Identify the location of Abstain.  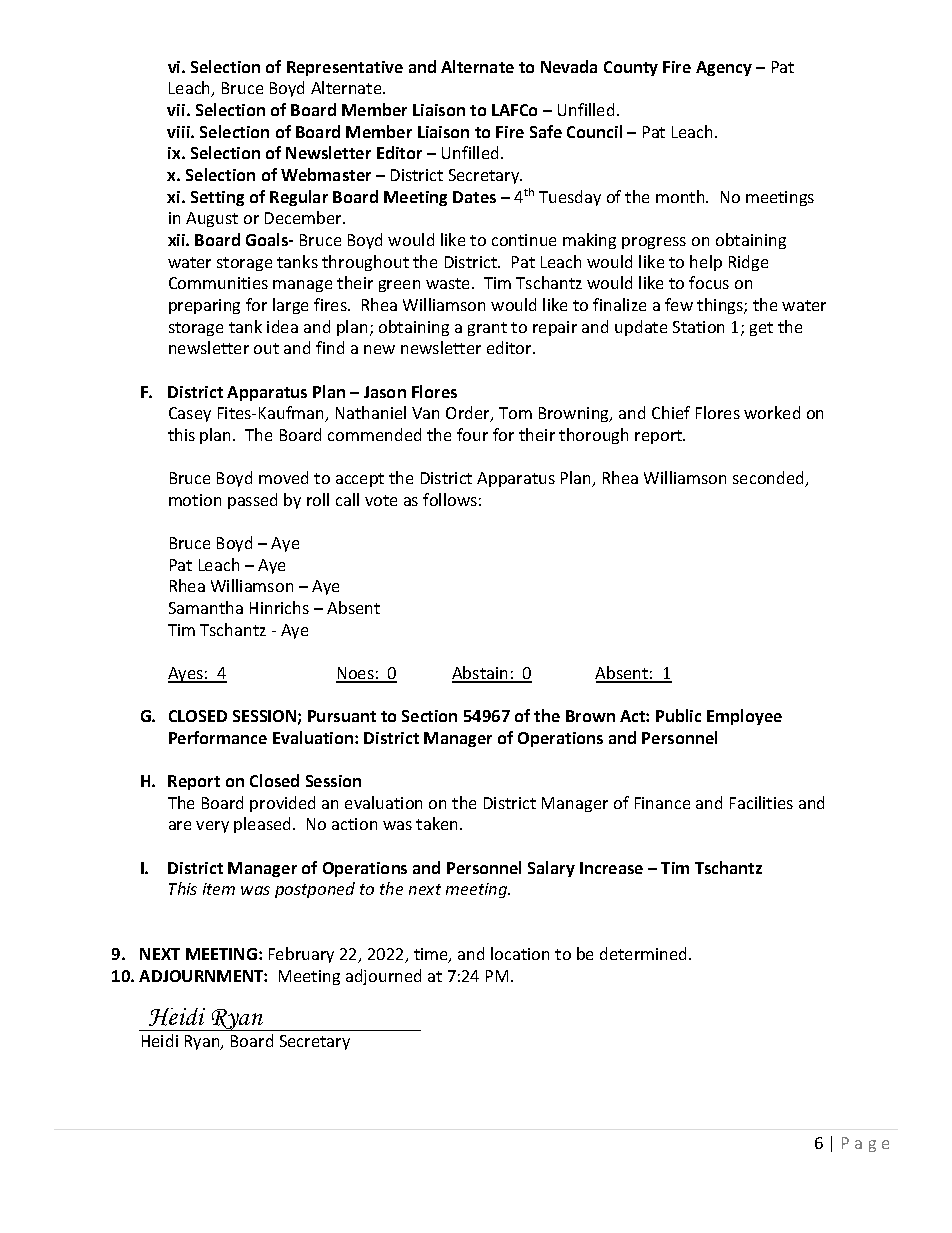
(481, 674).
